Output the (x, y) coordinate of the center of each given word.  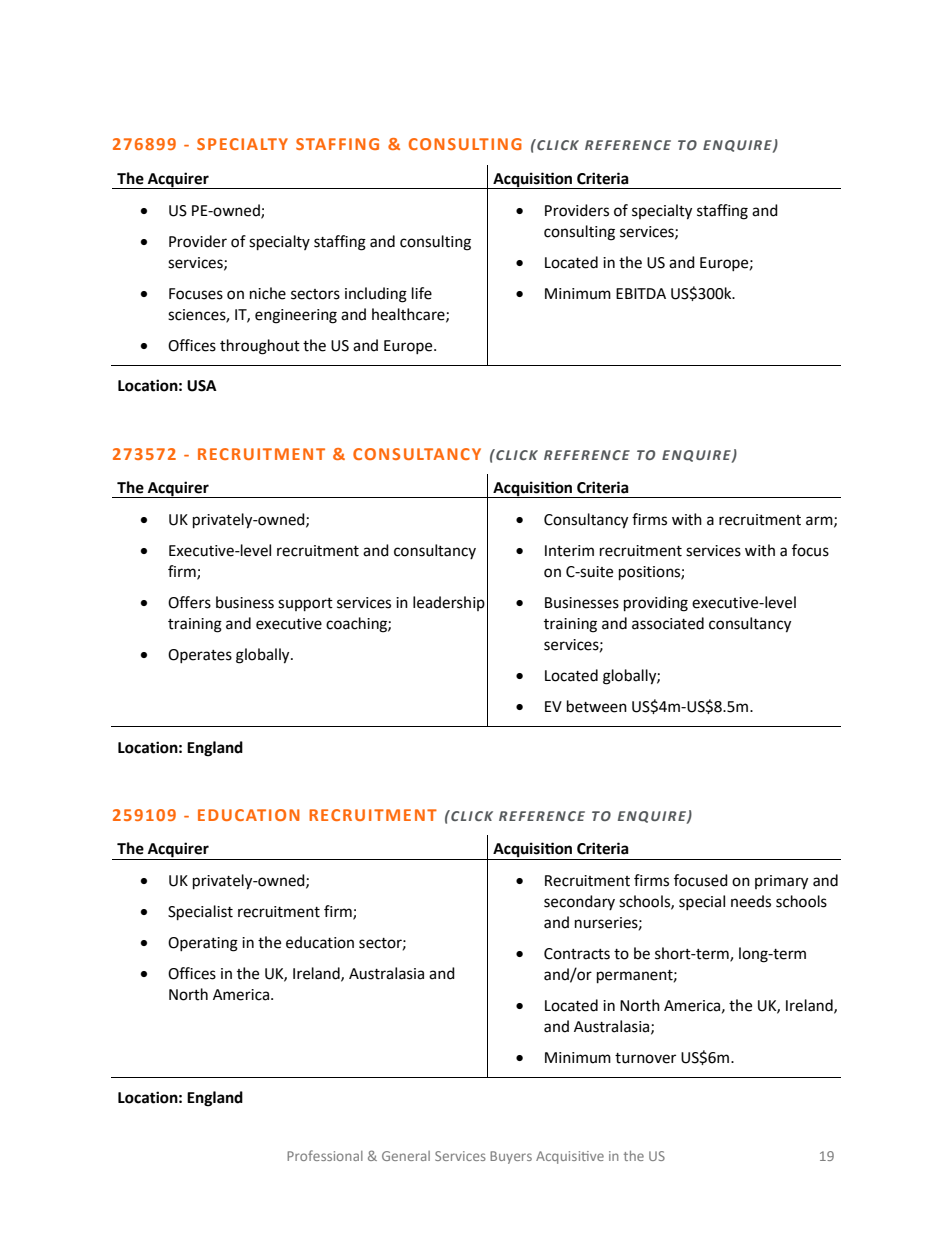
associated (668, 623)
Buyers (511, 1157)
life (422, 293)
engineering (296, 316)
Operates (200, 656)
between (597, 706)
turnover (645, 1058)
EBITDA (641, 293)
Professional (325, 1155)
